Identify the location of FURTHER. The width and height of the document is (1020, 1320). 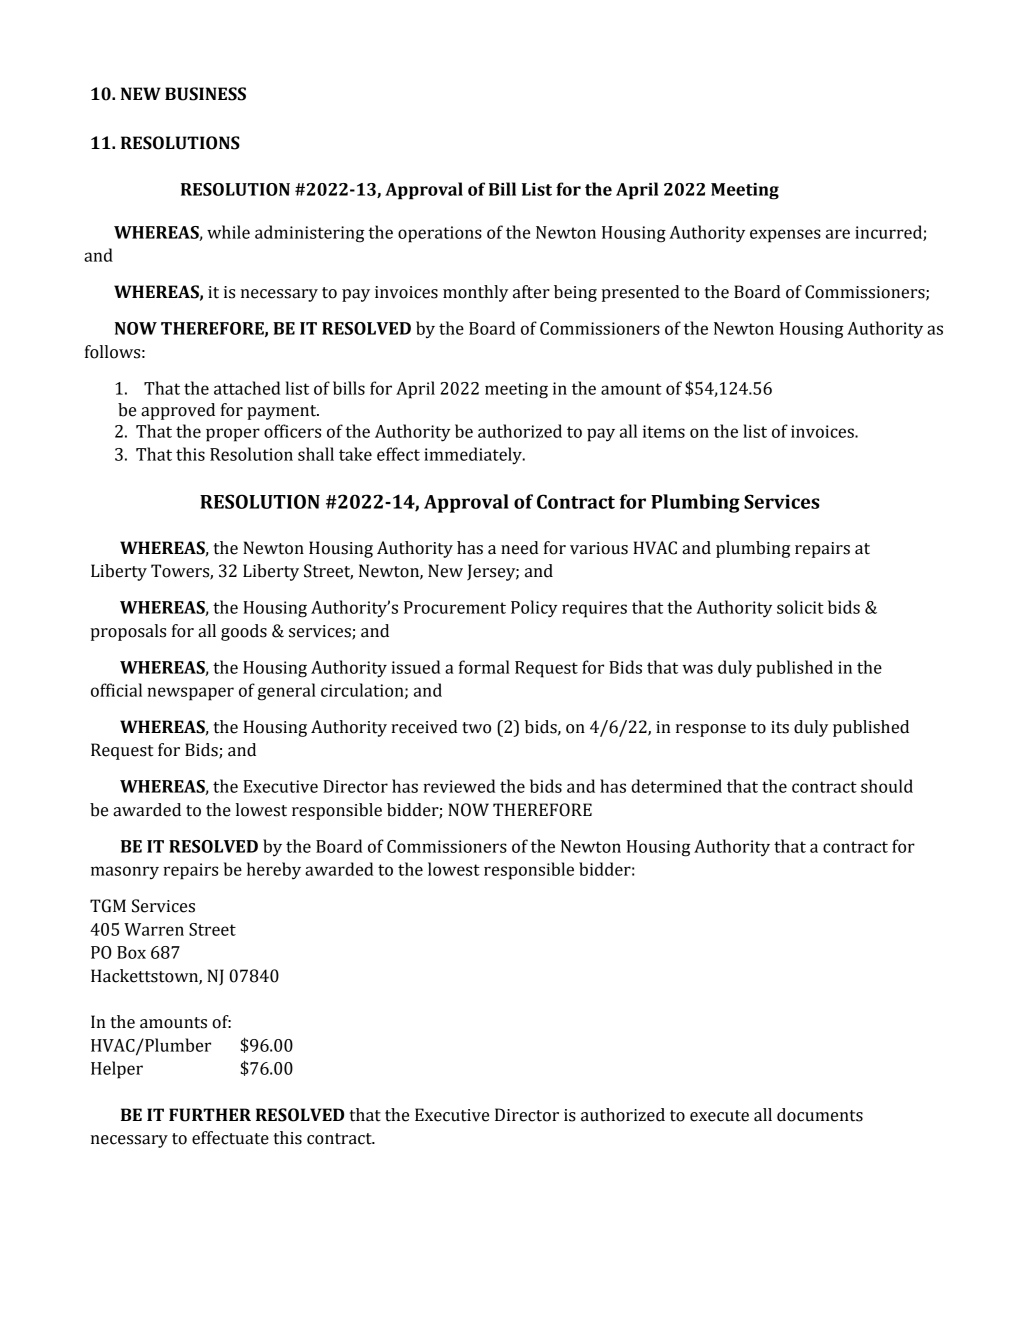
(210, 1115).
